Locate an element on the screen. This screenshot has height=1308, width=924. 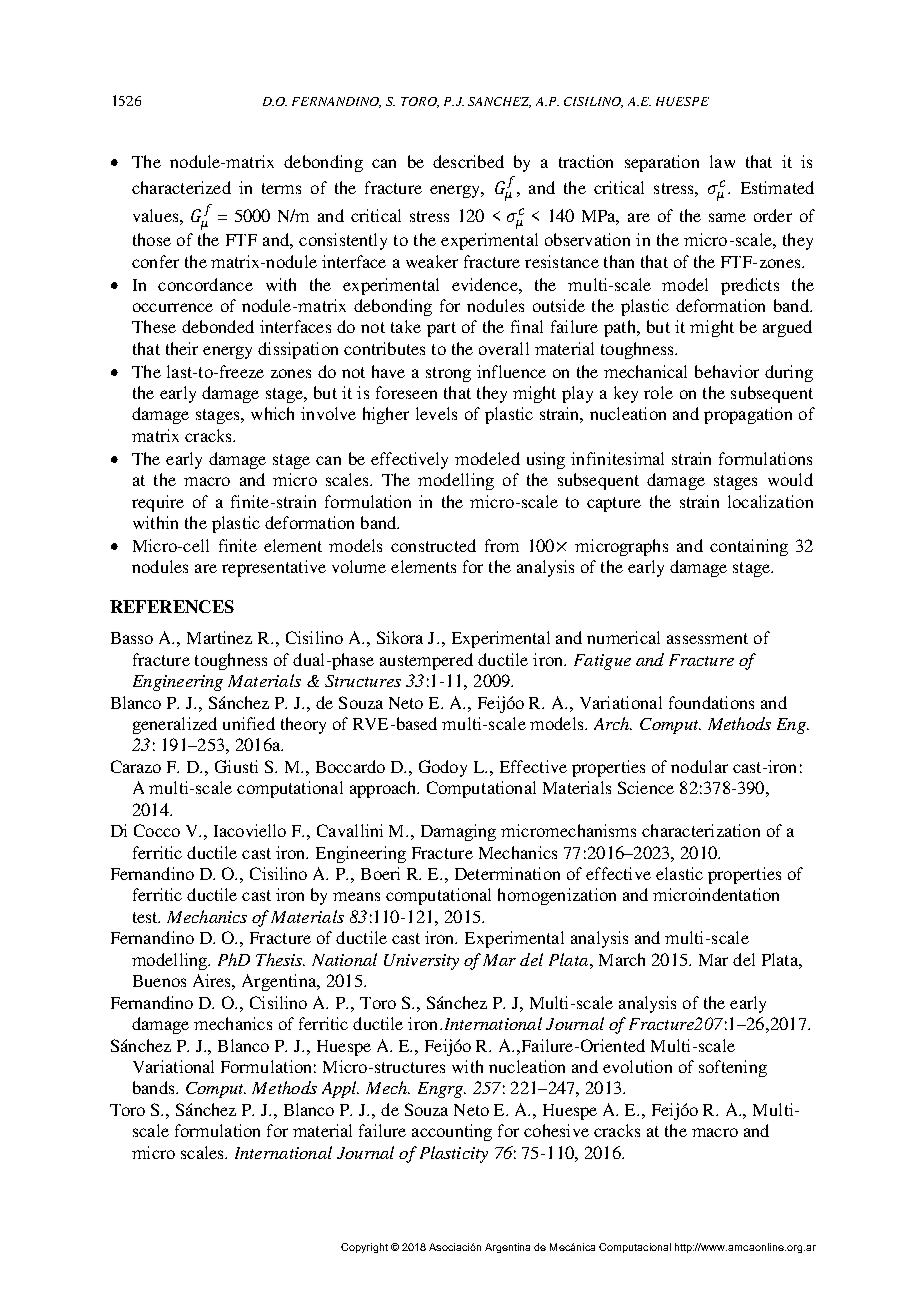
described is located at coordinates (468, 161).
